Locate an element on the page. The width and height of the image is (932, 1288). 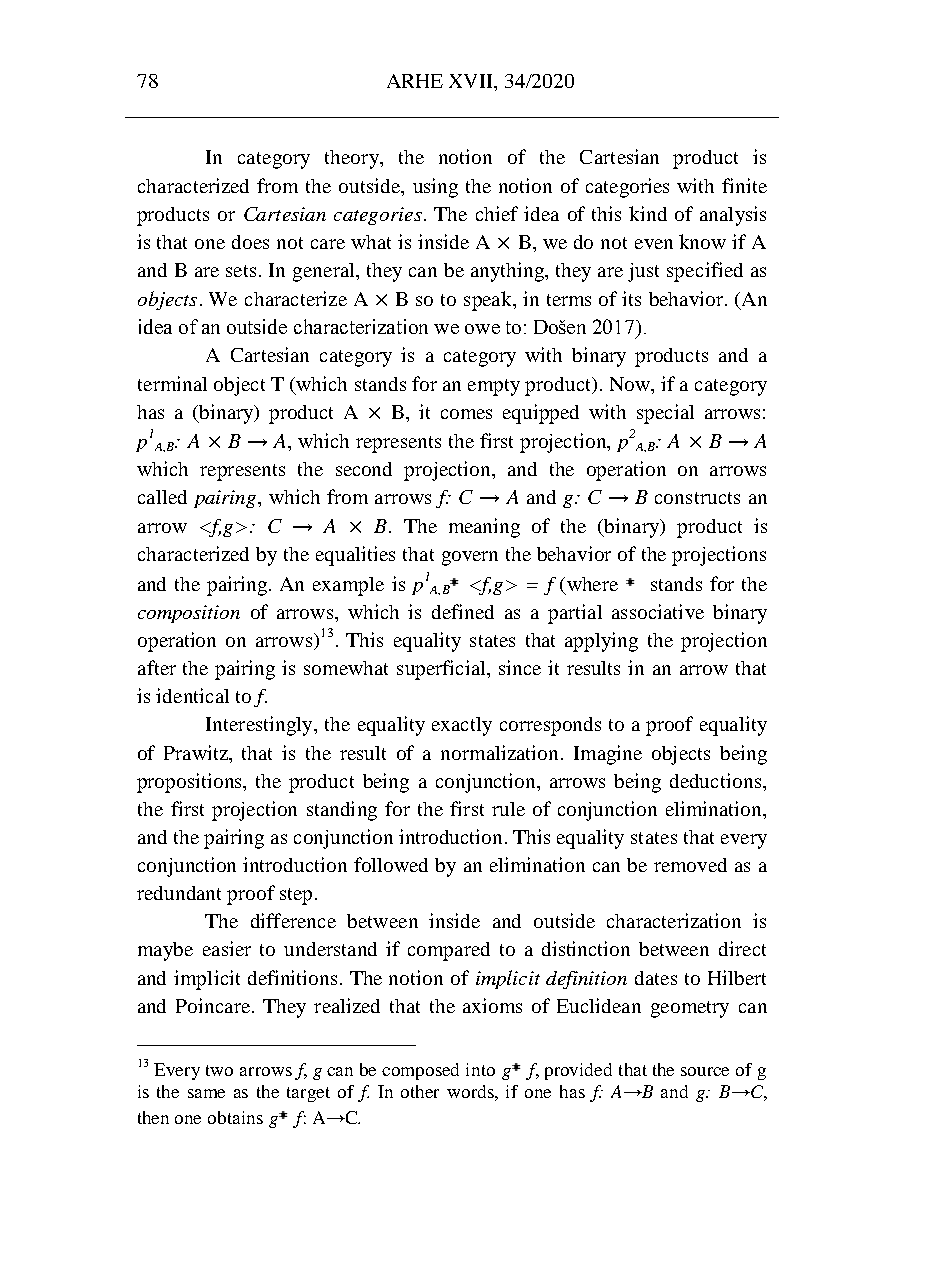
other is located at coordinates (420, 1091).
